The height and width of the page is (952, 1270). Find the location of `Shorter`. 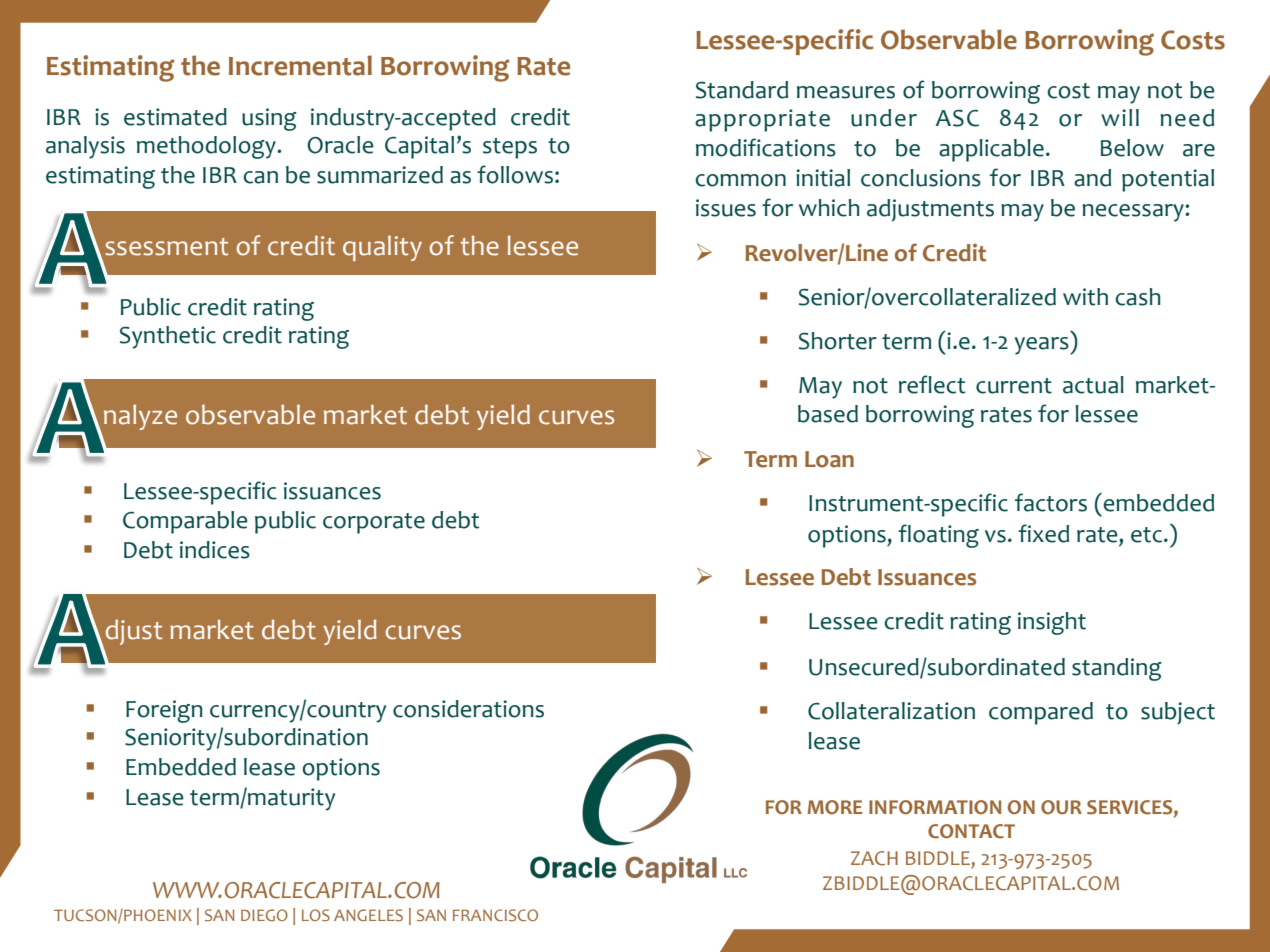

Shorter is located at coordinates (838, 341).
